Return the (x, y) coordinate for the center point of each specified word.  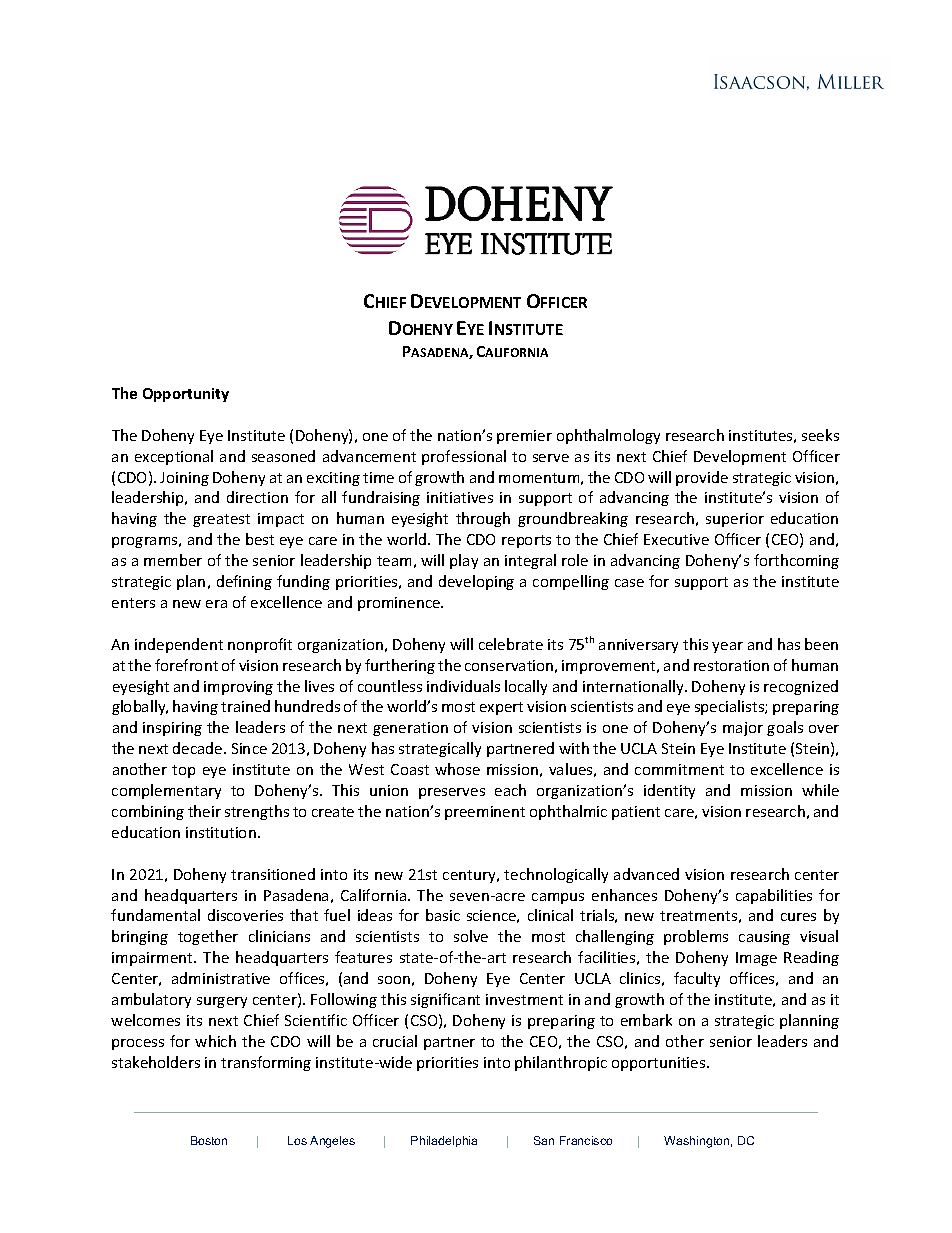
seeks (820, 435)
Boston (209, 1140)
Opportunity (186, 395)
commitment (679, 769)
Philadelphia (444, 1141)
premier (524, 437)
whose (457, 769)
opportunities (660, 1064)
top (183, 771)
